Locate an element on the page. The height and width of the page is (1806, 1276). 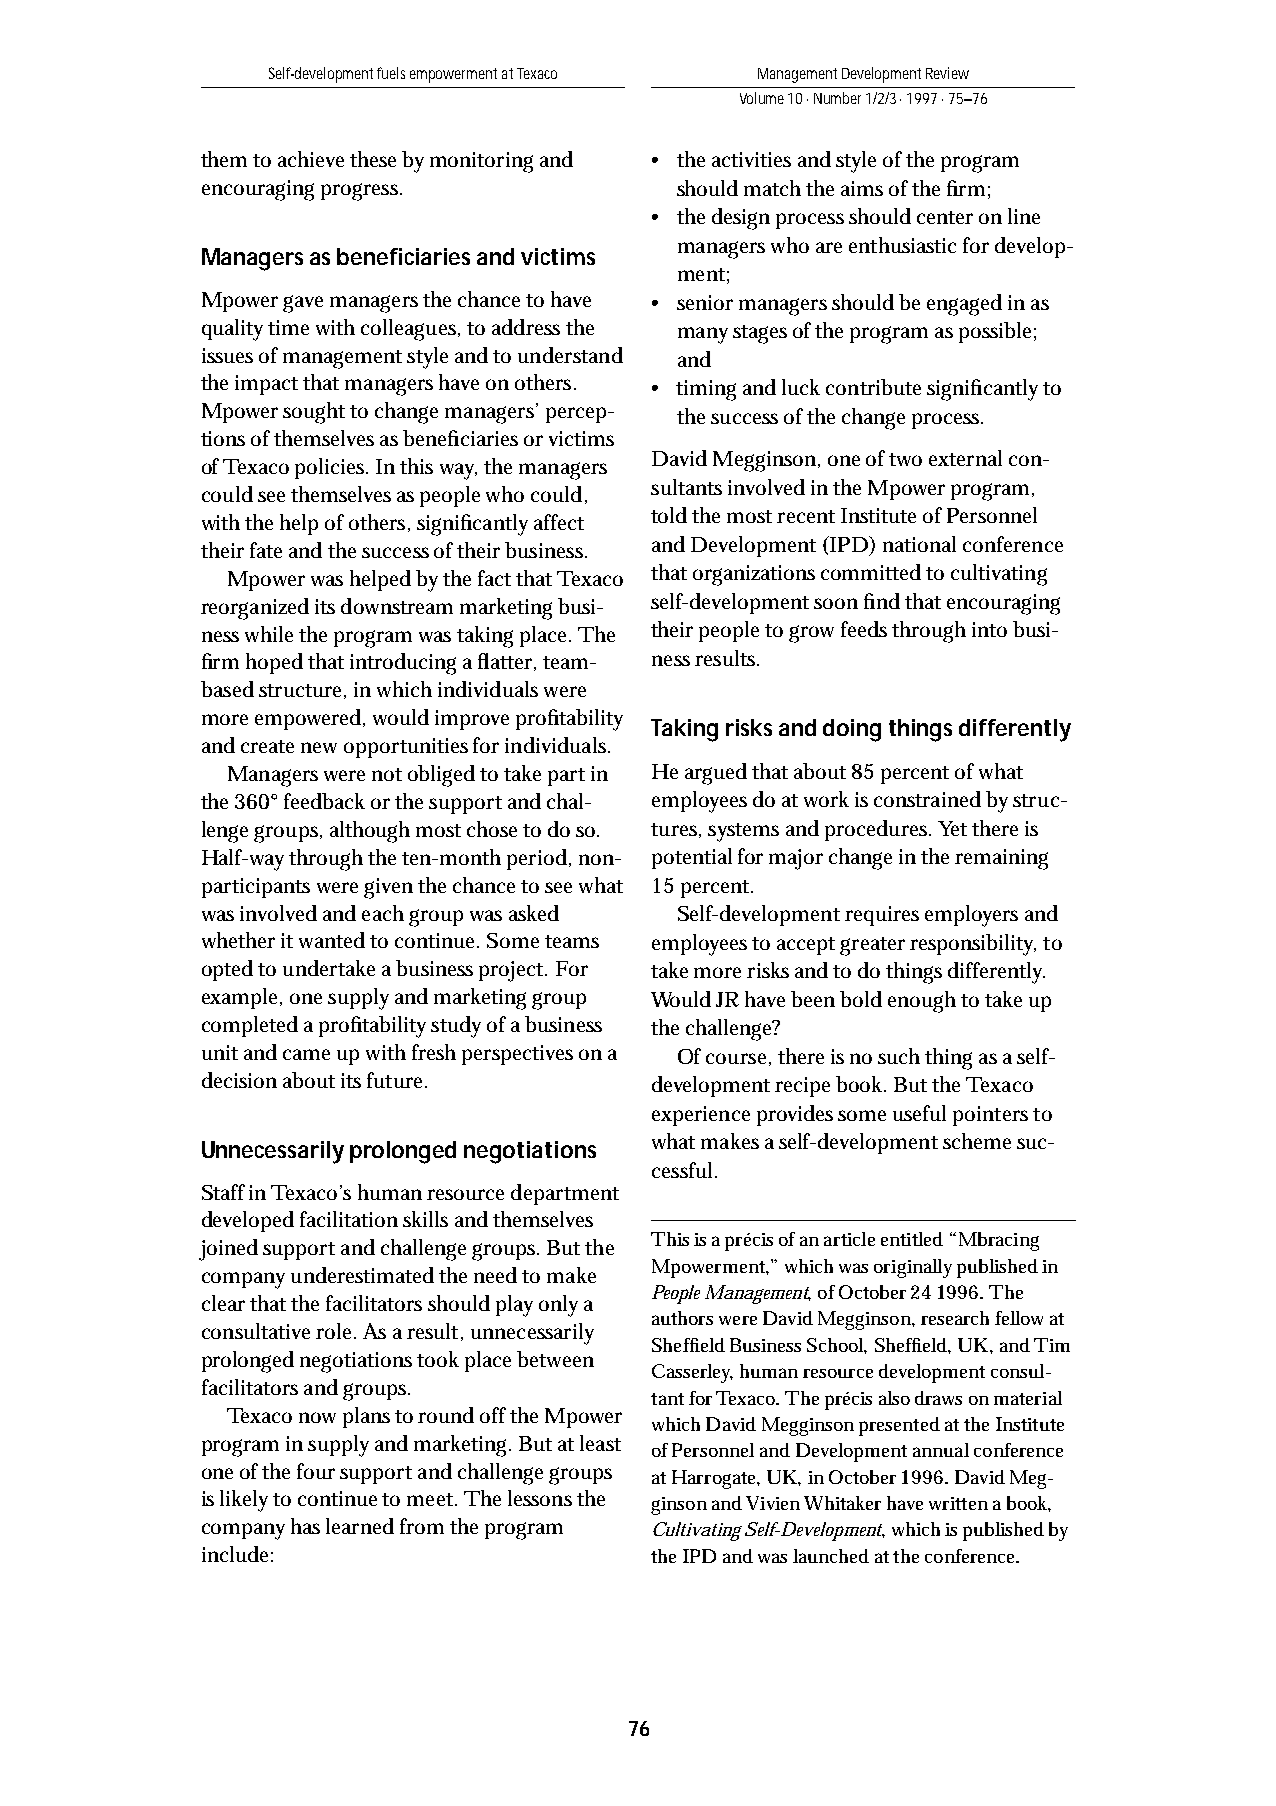
center is located at coordinates (945, 217).
